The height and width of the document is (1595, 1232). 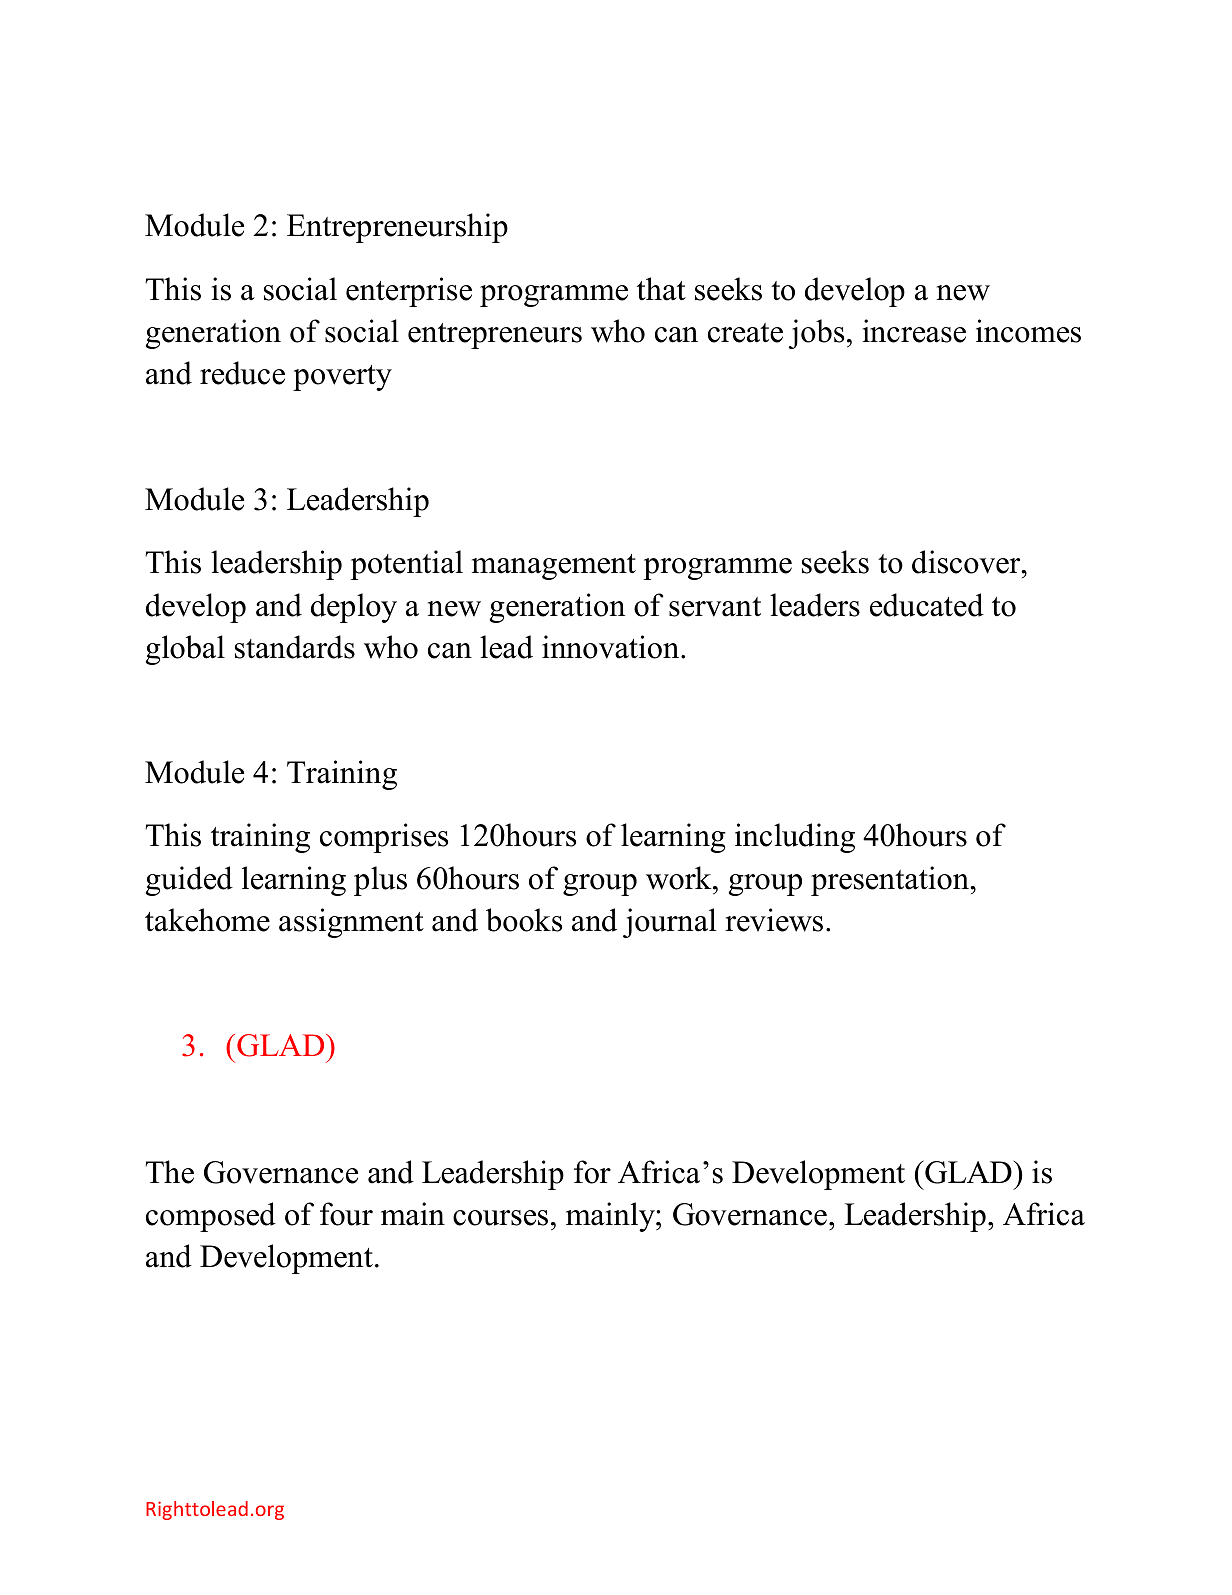 I want to click on that, so click(x=661, y=289).
